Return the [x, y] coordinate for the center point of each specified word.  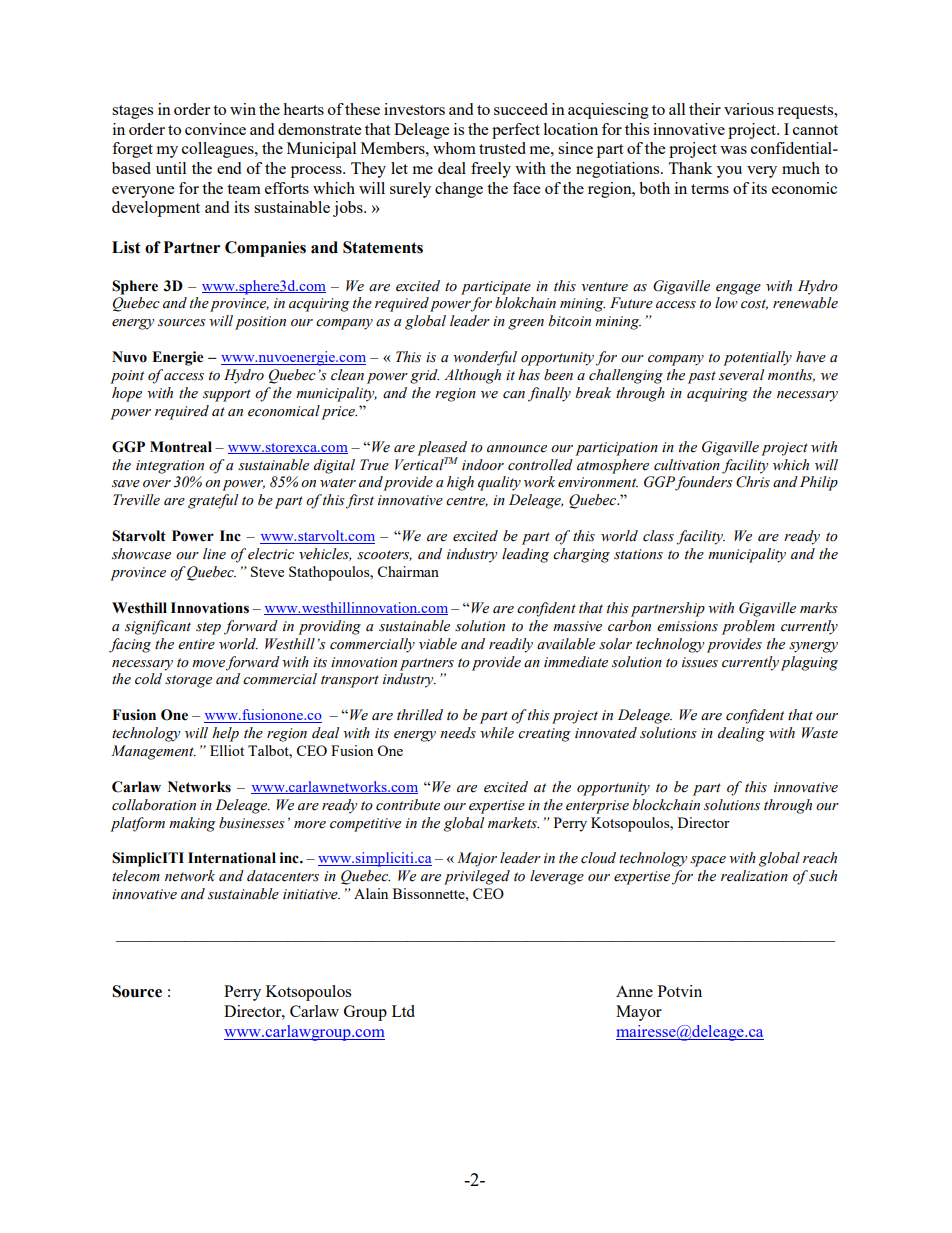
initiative [311, 894]
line [214, 554]
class [658, 536]
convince [215, 129]
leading [525, 555]
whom [454, 148]
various [749, 109]
